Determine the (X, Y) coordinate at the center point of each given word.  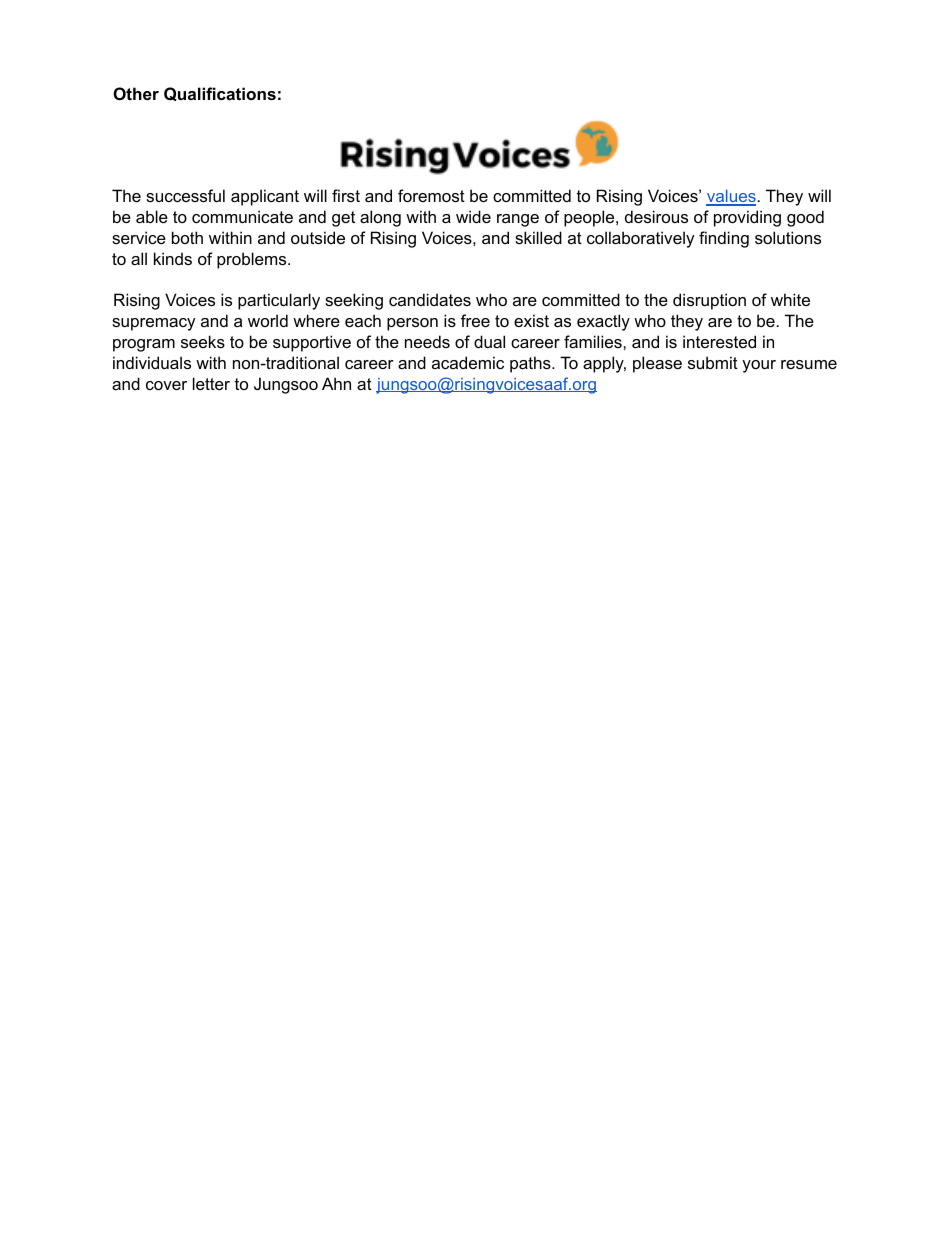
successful (185, 195)
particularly (279, 301)
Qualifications (220, 94)
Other (136, 93)
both (187, 237)
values (731, 197)
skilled (538, 237)
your (759, 366)
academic (468, 362)
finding (724, 239)
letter (211, 383)
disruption (709, 301)
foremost (431, 195)
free (475, 320)
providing (747, 218)
